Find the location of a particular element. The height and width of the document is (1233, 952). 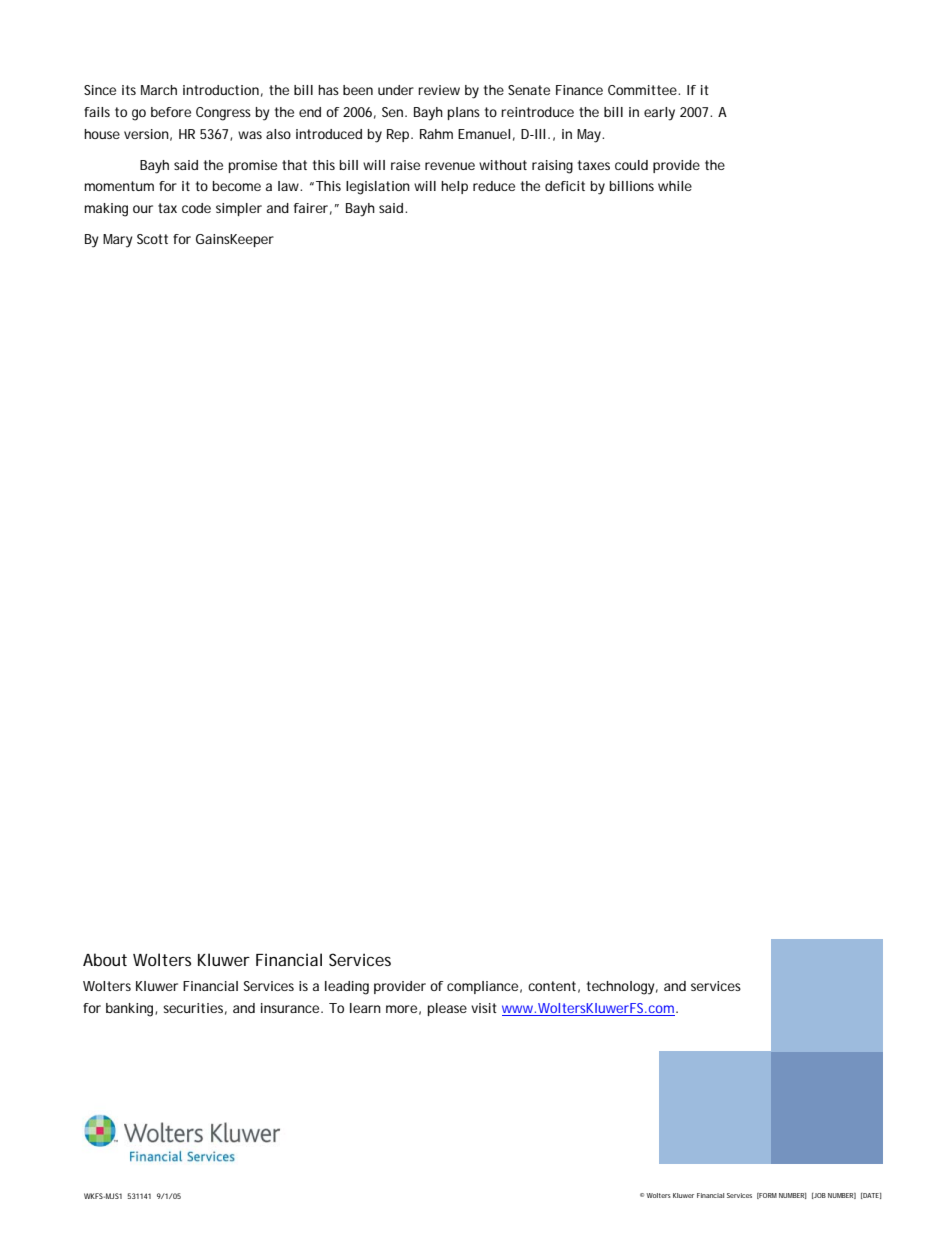

please is located at coordinates (447, 1009).
